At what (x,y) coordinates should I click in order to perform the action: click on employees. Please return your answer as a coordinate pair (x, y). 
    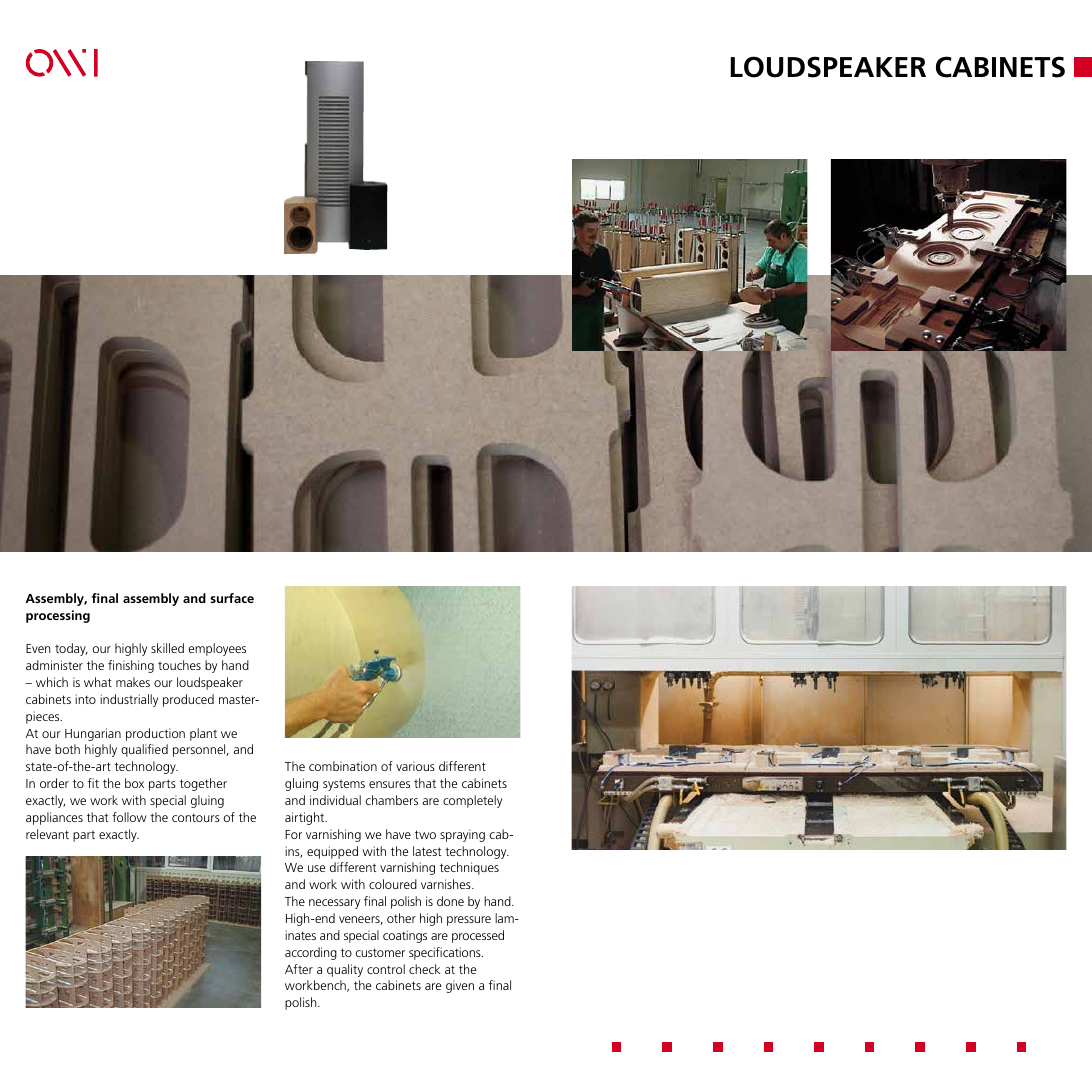
    Looking at the image, I should click on (217, 649).
